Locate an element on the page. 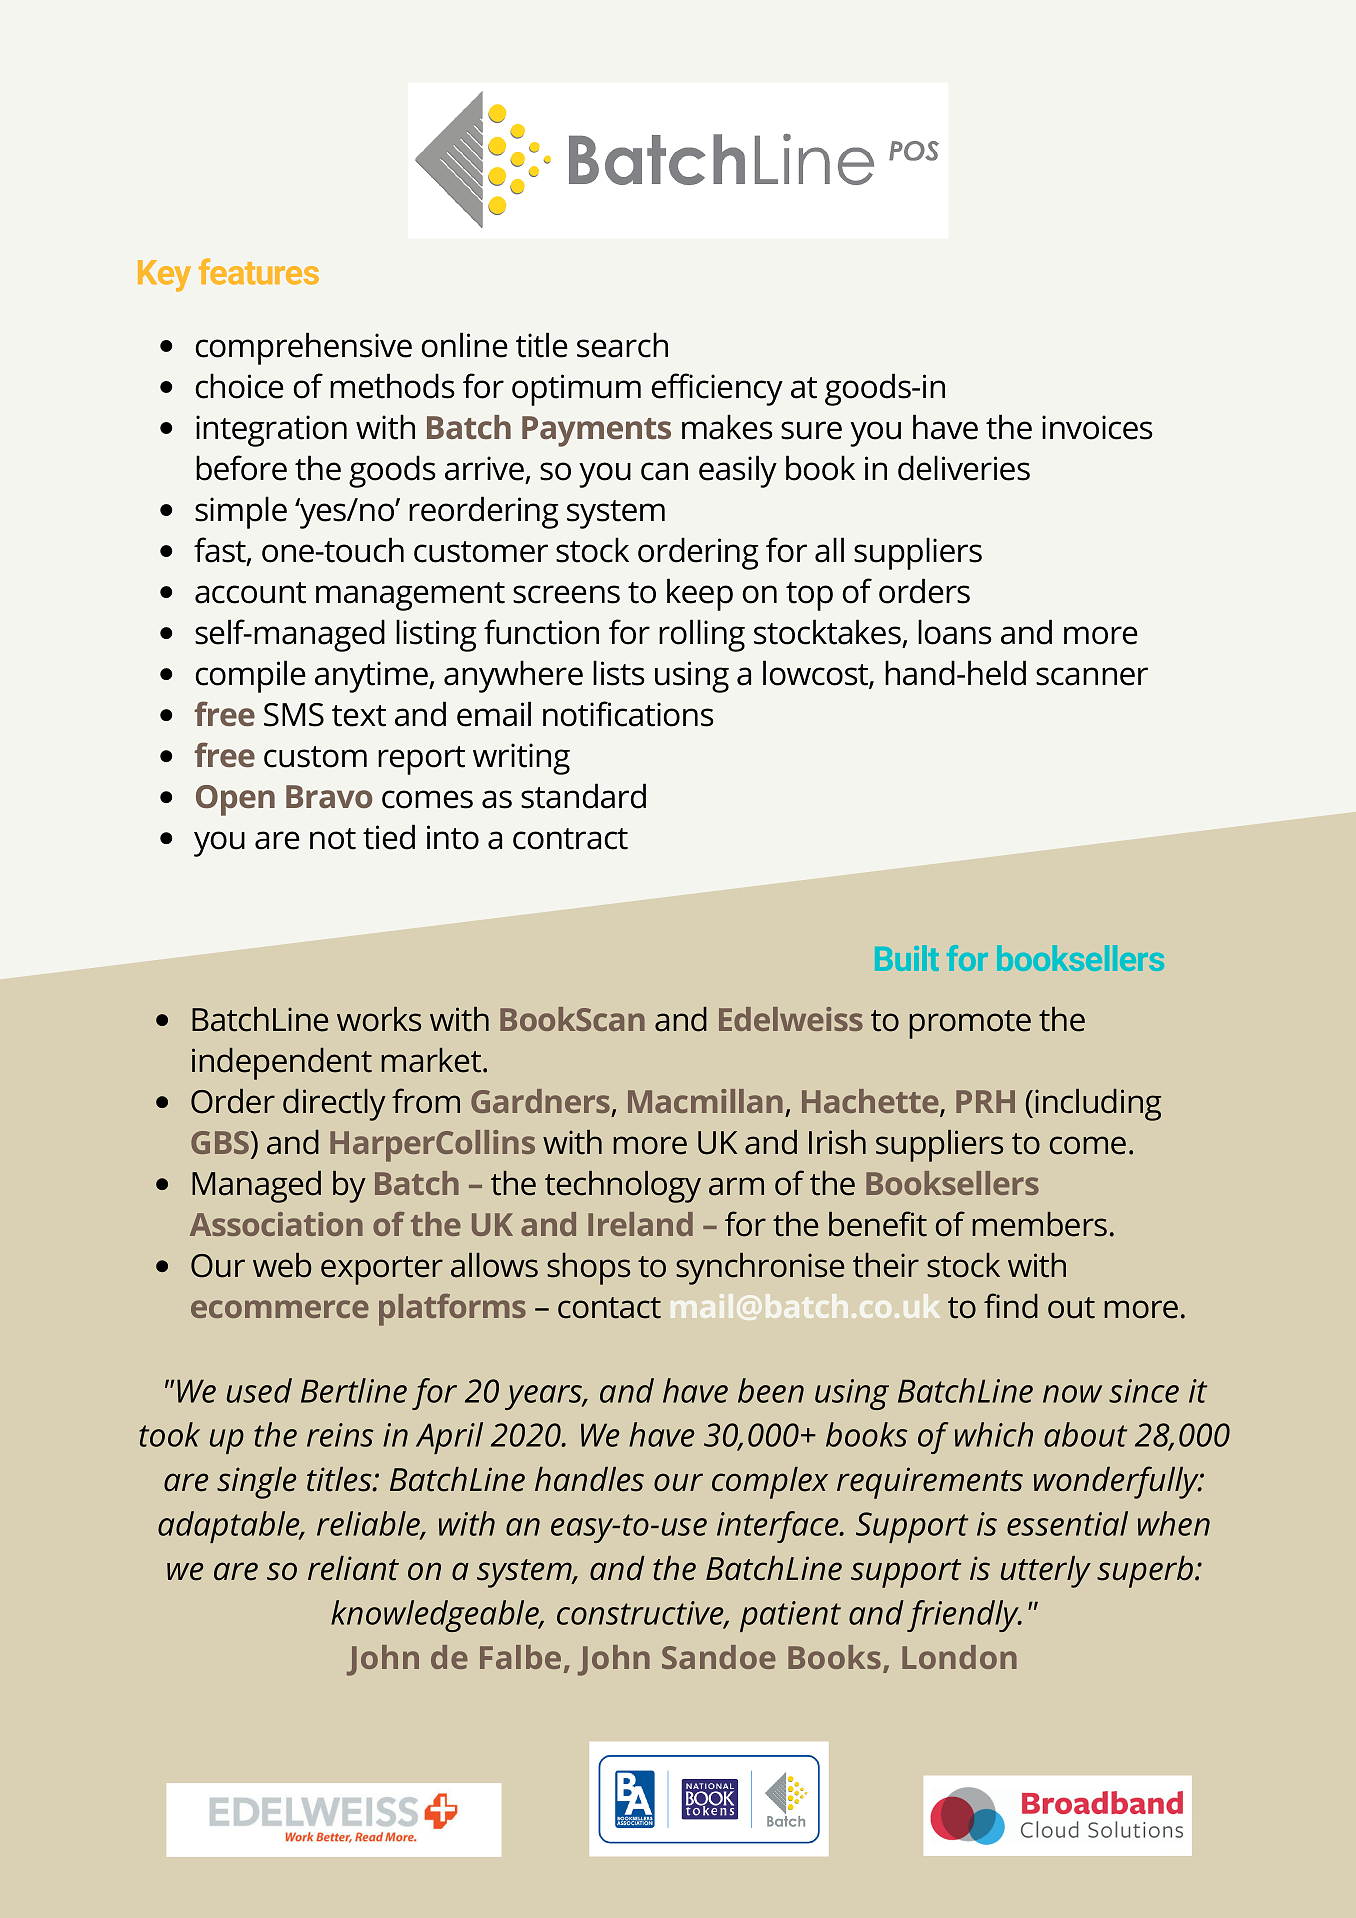 The image size is (1356, 1918). promote is located at coordinates (970, 1024).
